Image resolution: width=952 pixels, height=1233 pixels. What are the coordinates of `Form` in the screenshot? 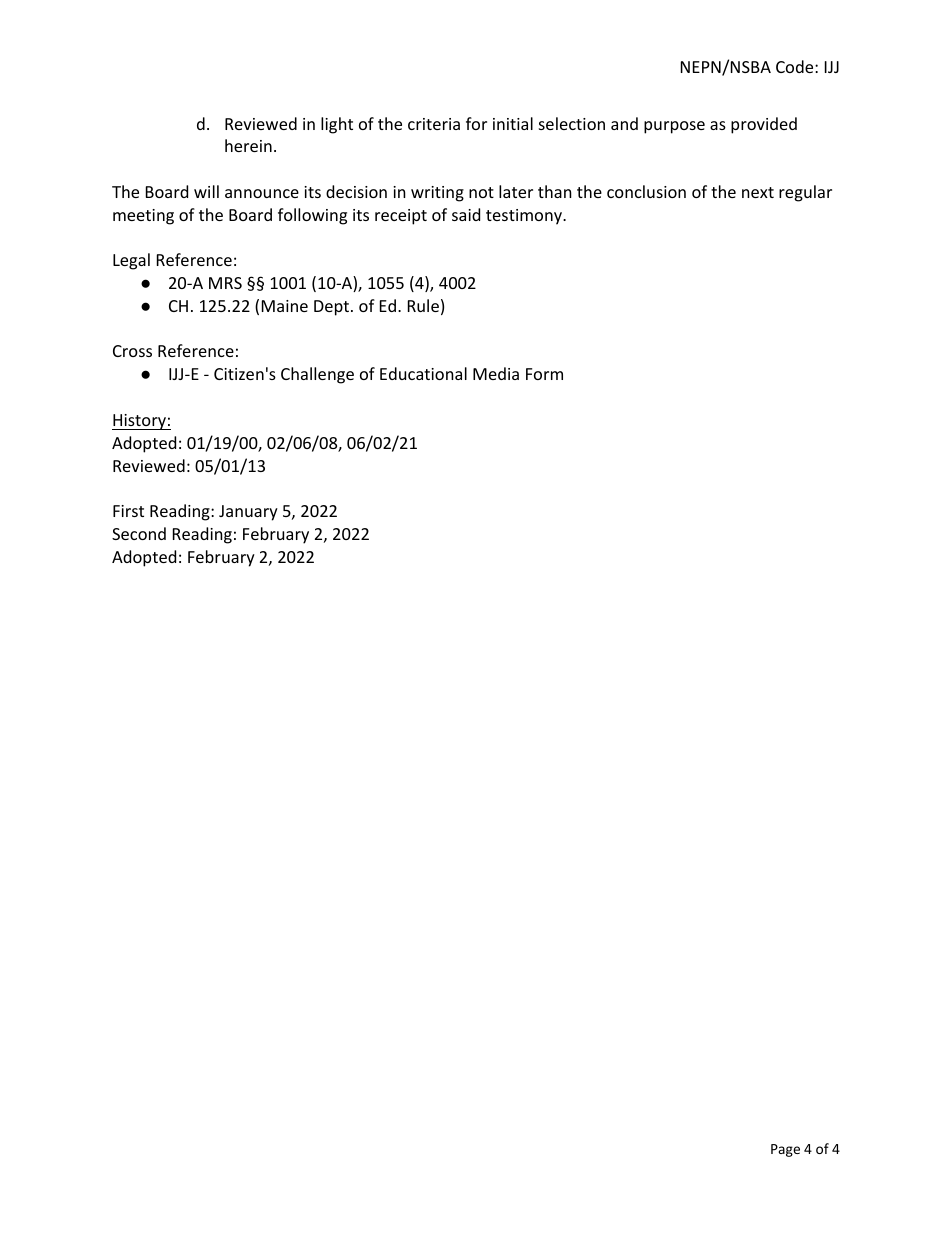 It's located at (544, 374).
